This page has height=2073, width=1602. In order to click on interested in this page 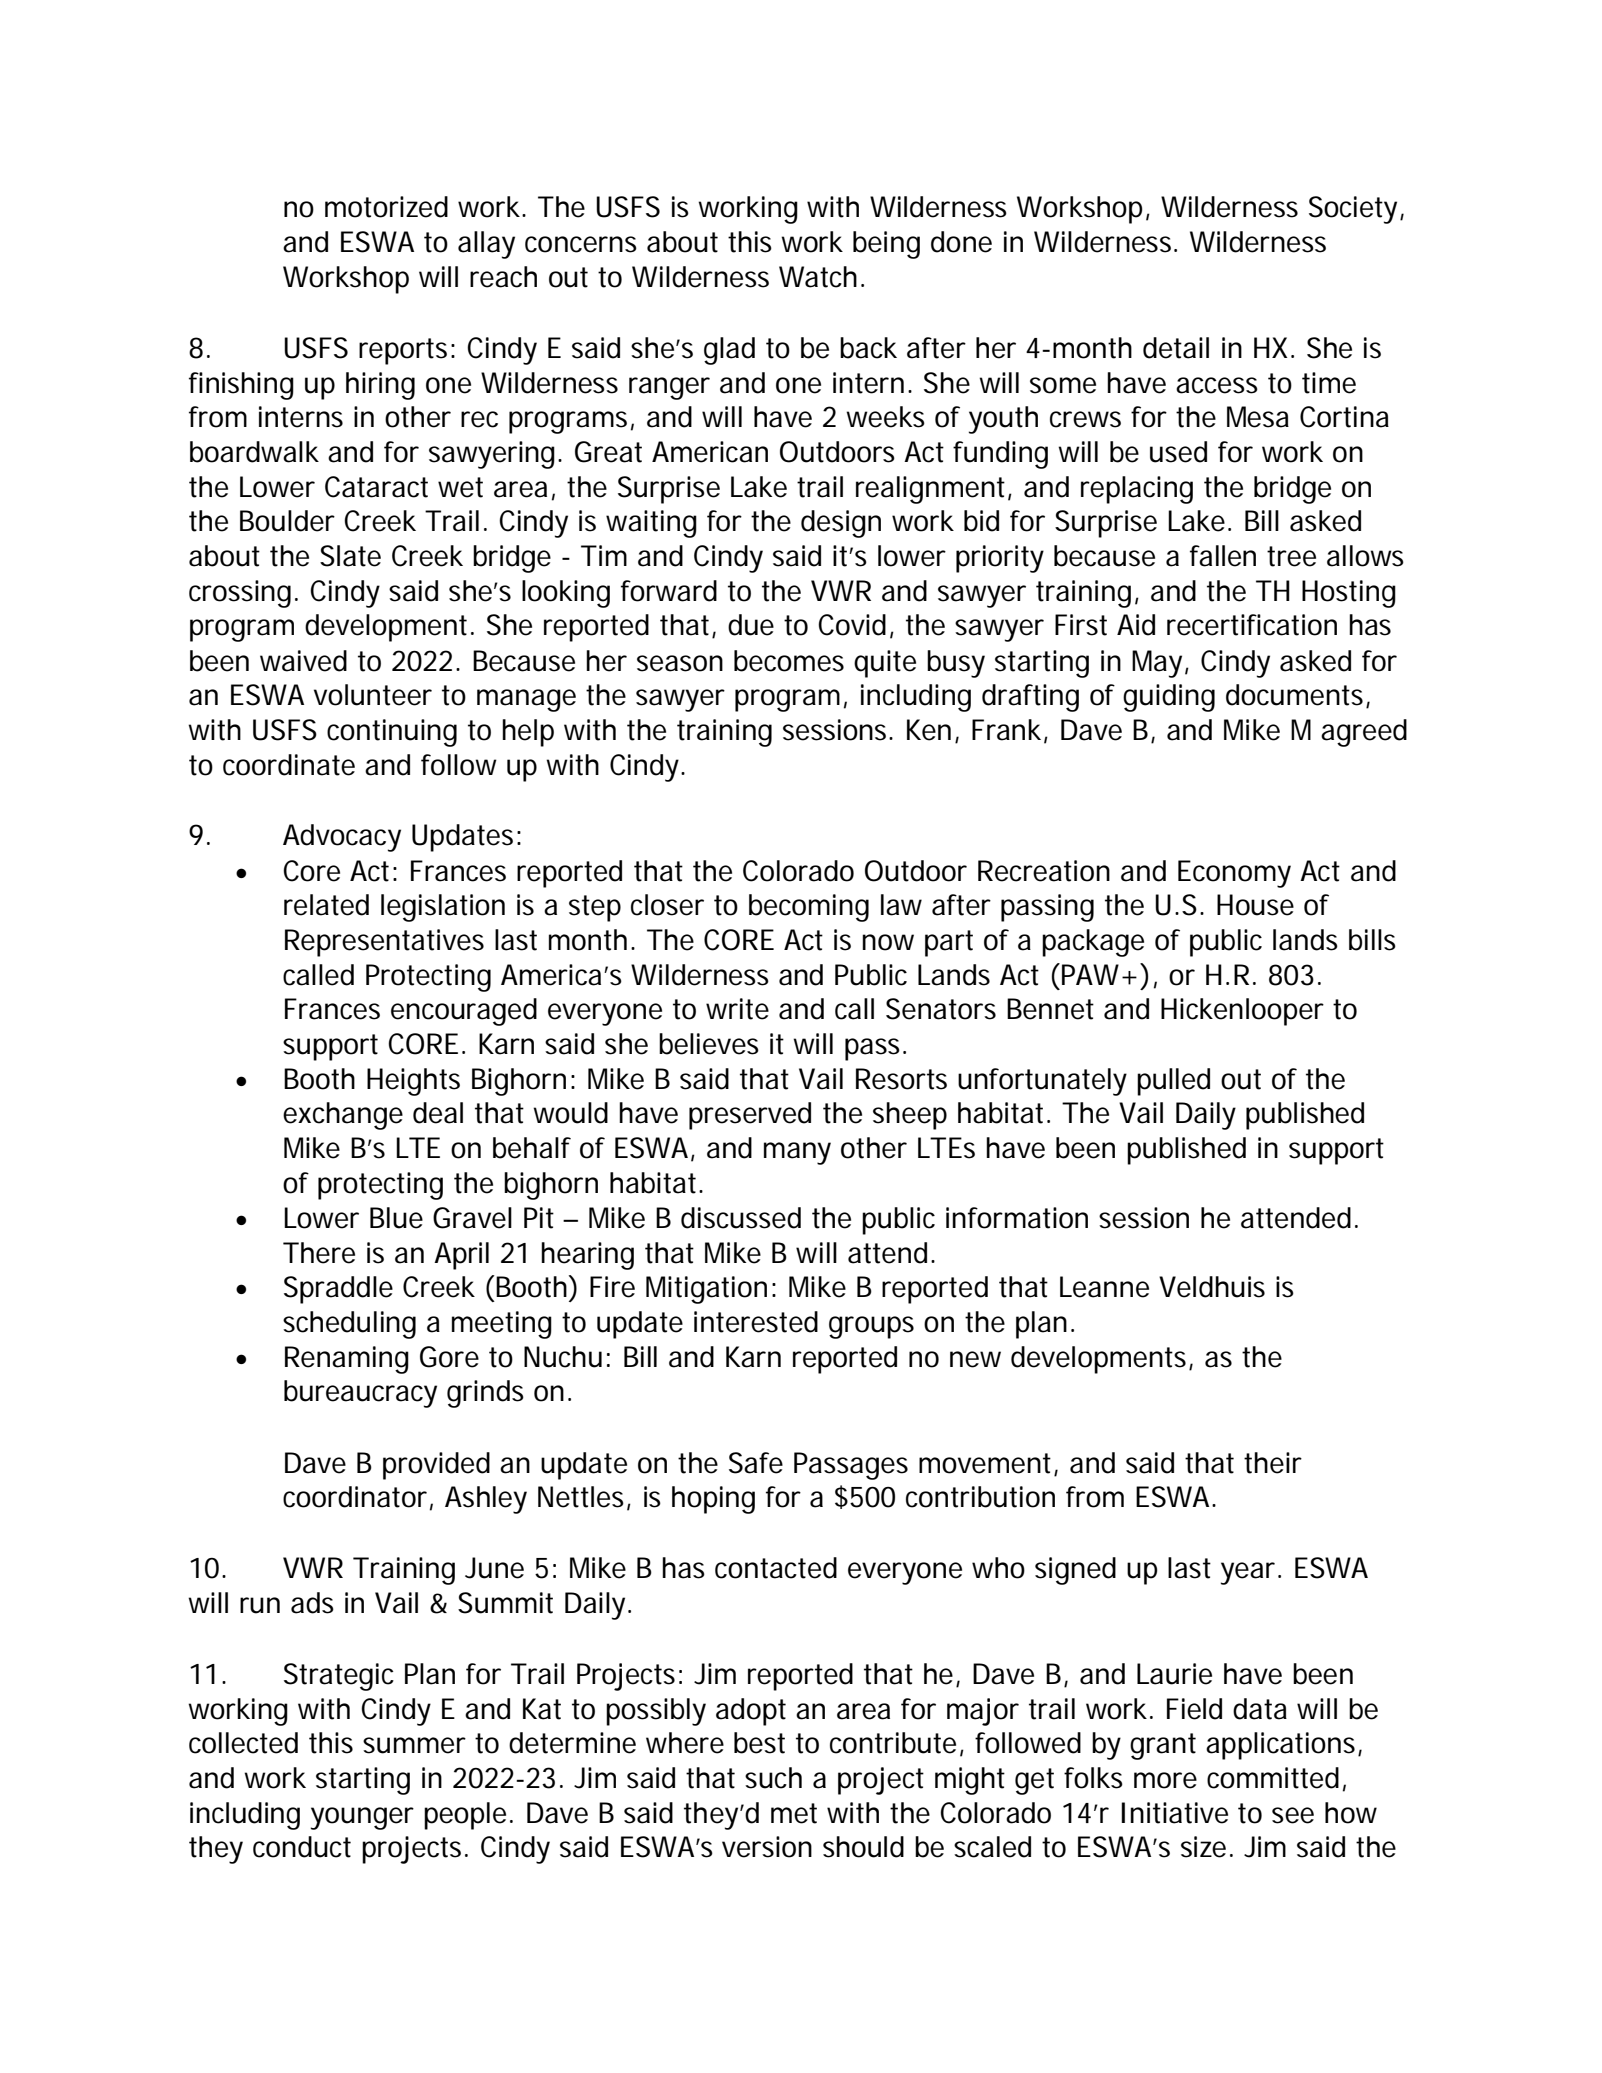, I will do `click(756, 1322)`.
